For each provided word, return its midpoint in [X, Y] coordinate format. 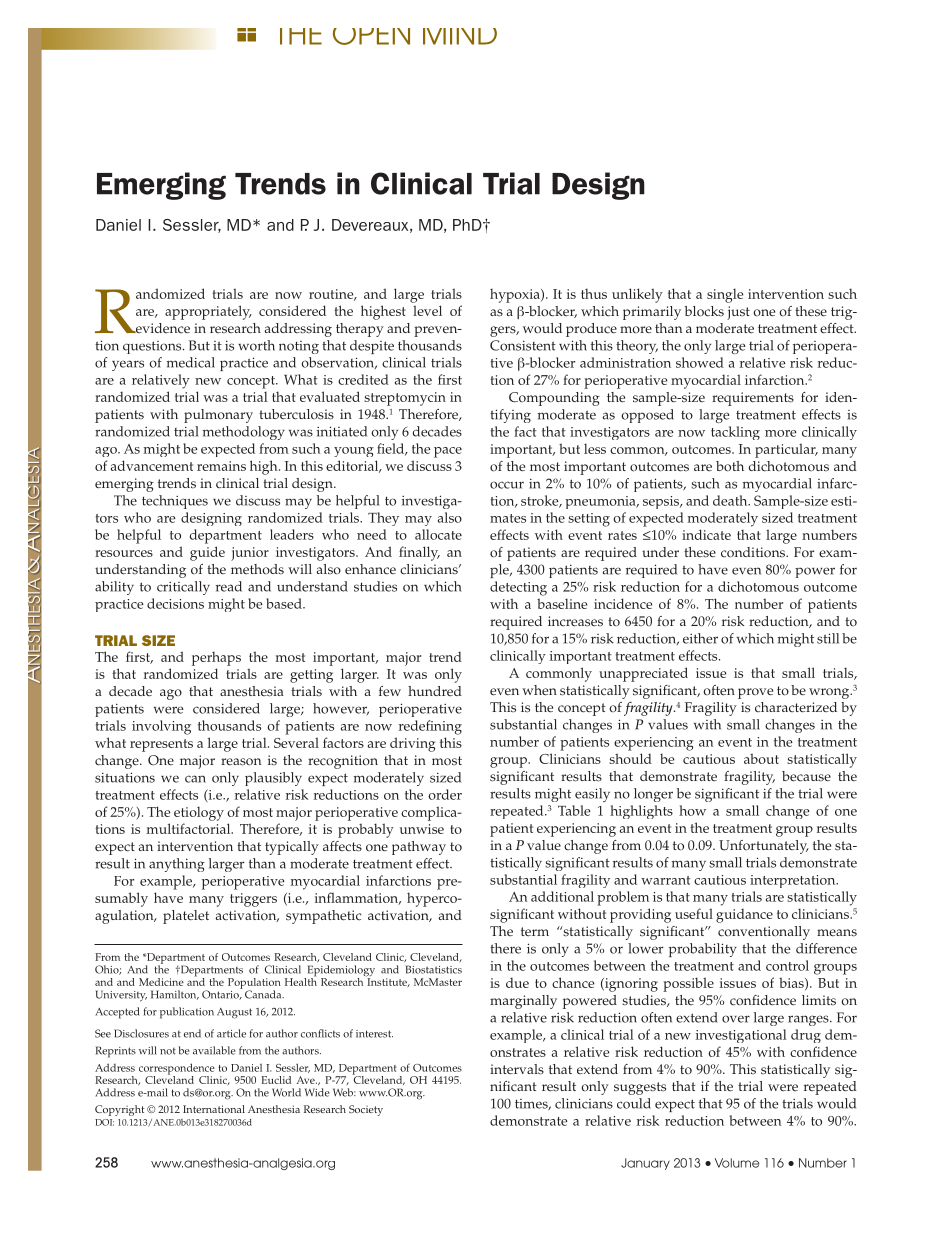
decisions [175, 603]
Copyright [120, 1110]
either [700, 638]
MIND [460, 36]
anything [177, 865]
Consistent [523, 345]
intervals [517, 1069]
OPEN [371, 36]
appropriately [208, 312]
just [738, 313]
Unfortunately [764, 847]
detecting [518, 588]
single [725, 295]
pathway [419, 848]
